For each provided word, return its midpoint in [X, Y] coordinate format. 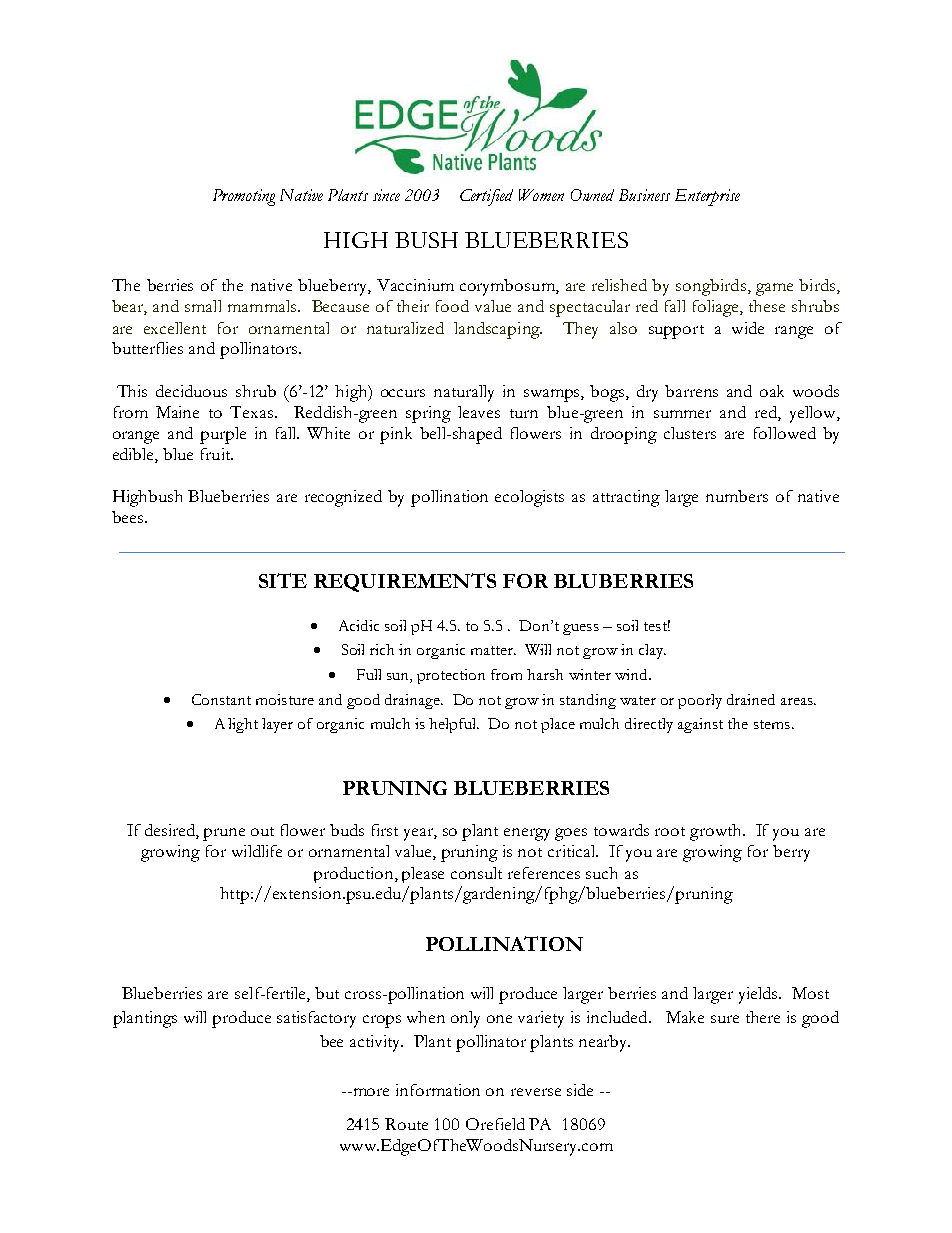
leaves [479, 412]
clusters [690, 433]
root [670, 831]
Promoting [244, 197]
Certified [486, 197]
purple [223, 435]
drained [751, 699]
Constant [221, 699]
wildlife [257, 851]
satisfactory [316, 1019]
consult [476, 873]
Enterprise [707, 197]
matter [493, 650]
